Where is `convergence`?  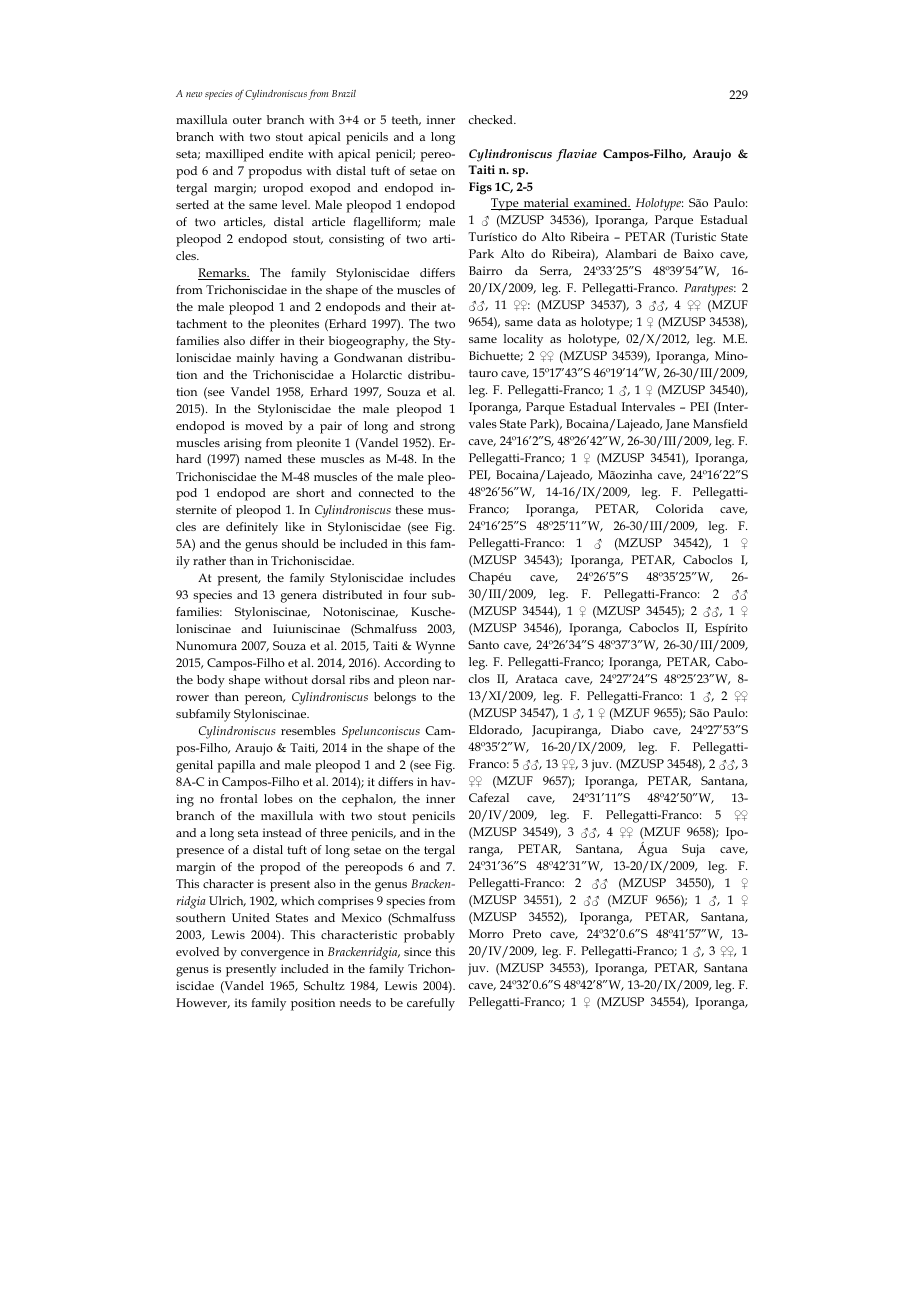
convergence is located at coordinates (275, 955).
